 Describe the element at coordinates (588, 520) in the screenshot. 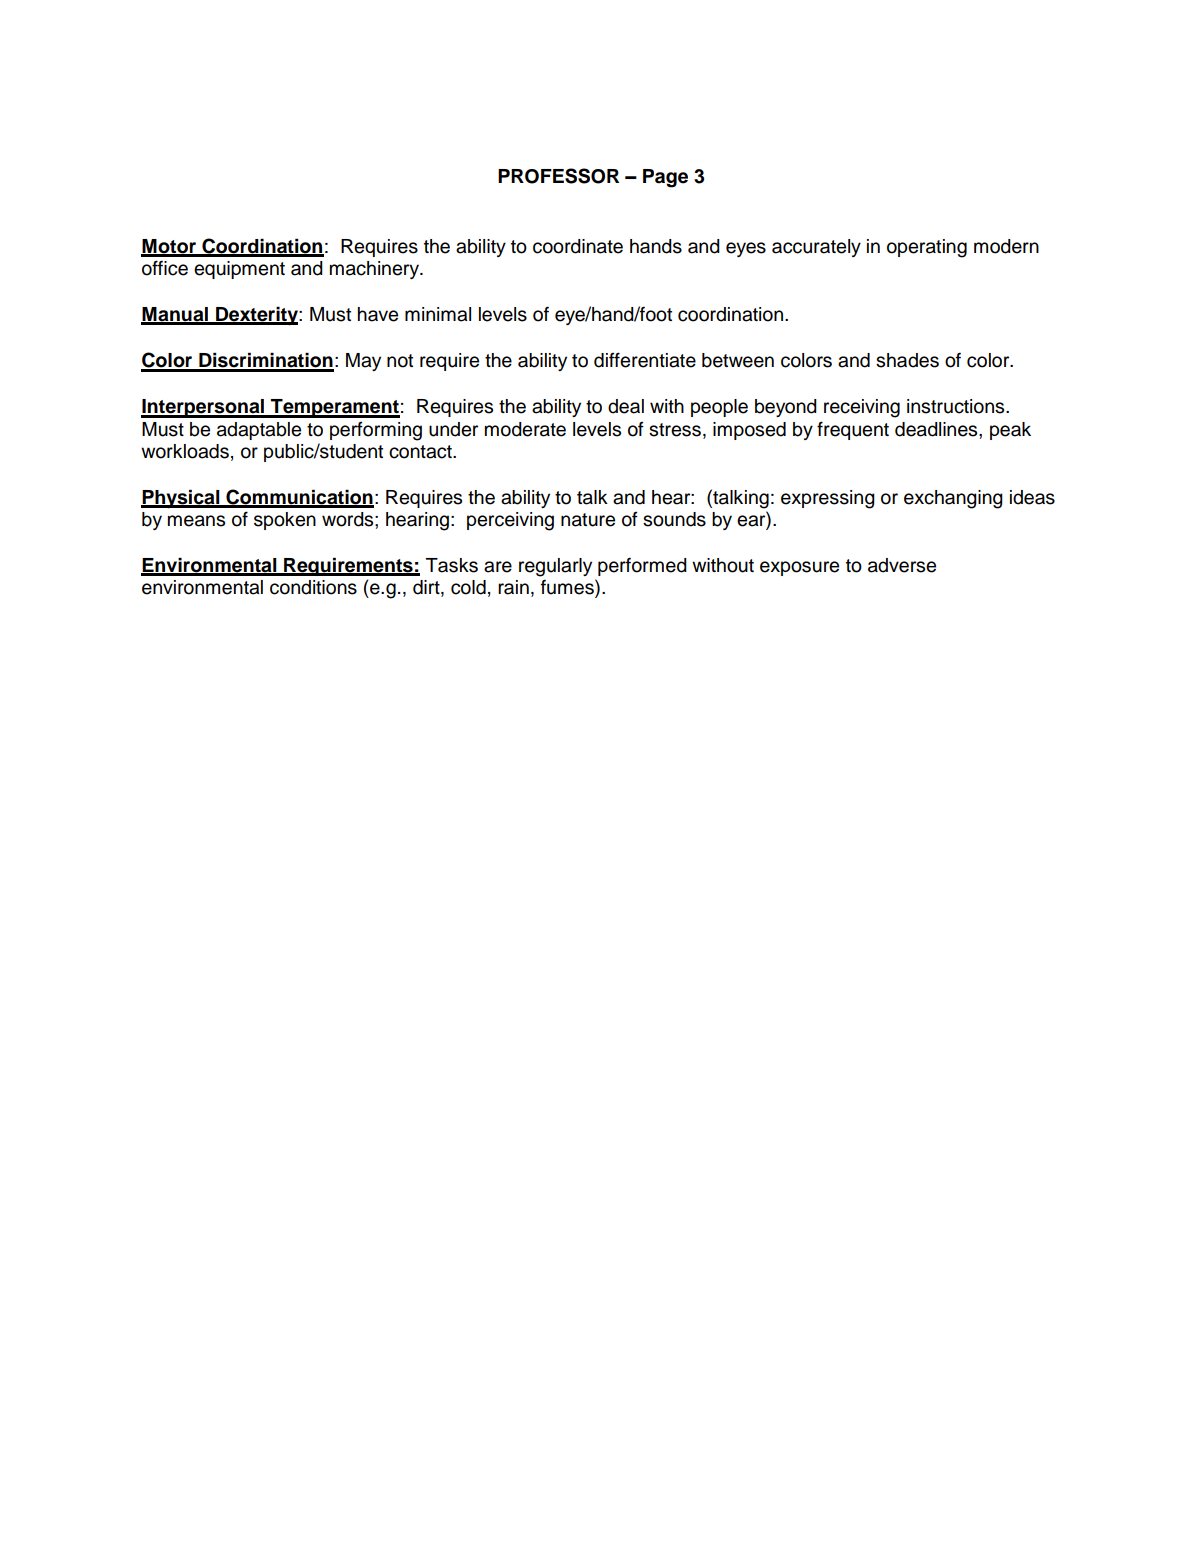

I see `nature` at that location.
